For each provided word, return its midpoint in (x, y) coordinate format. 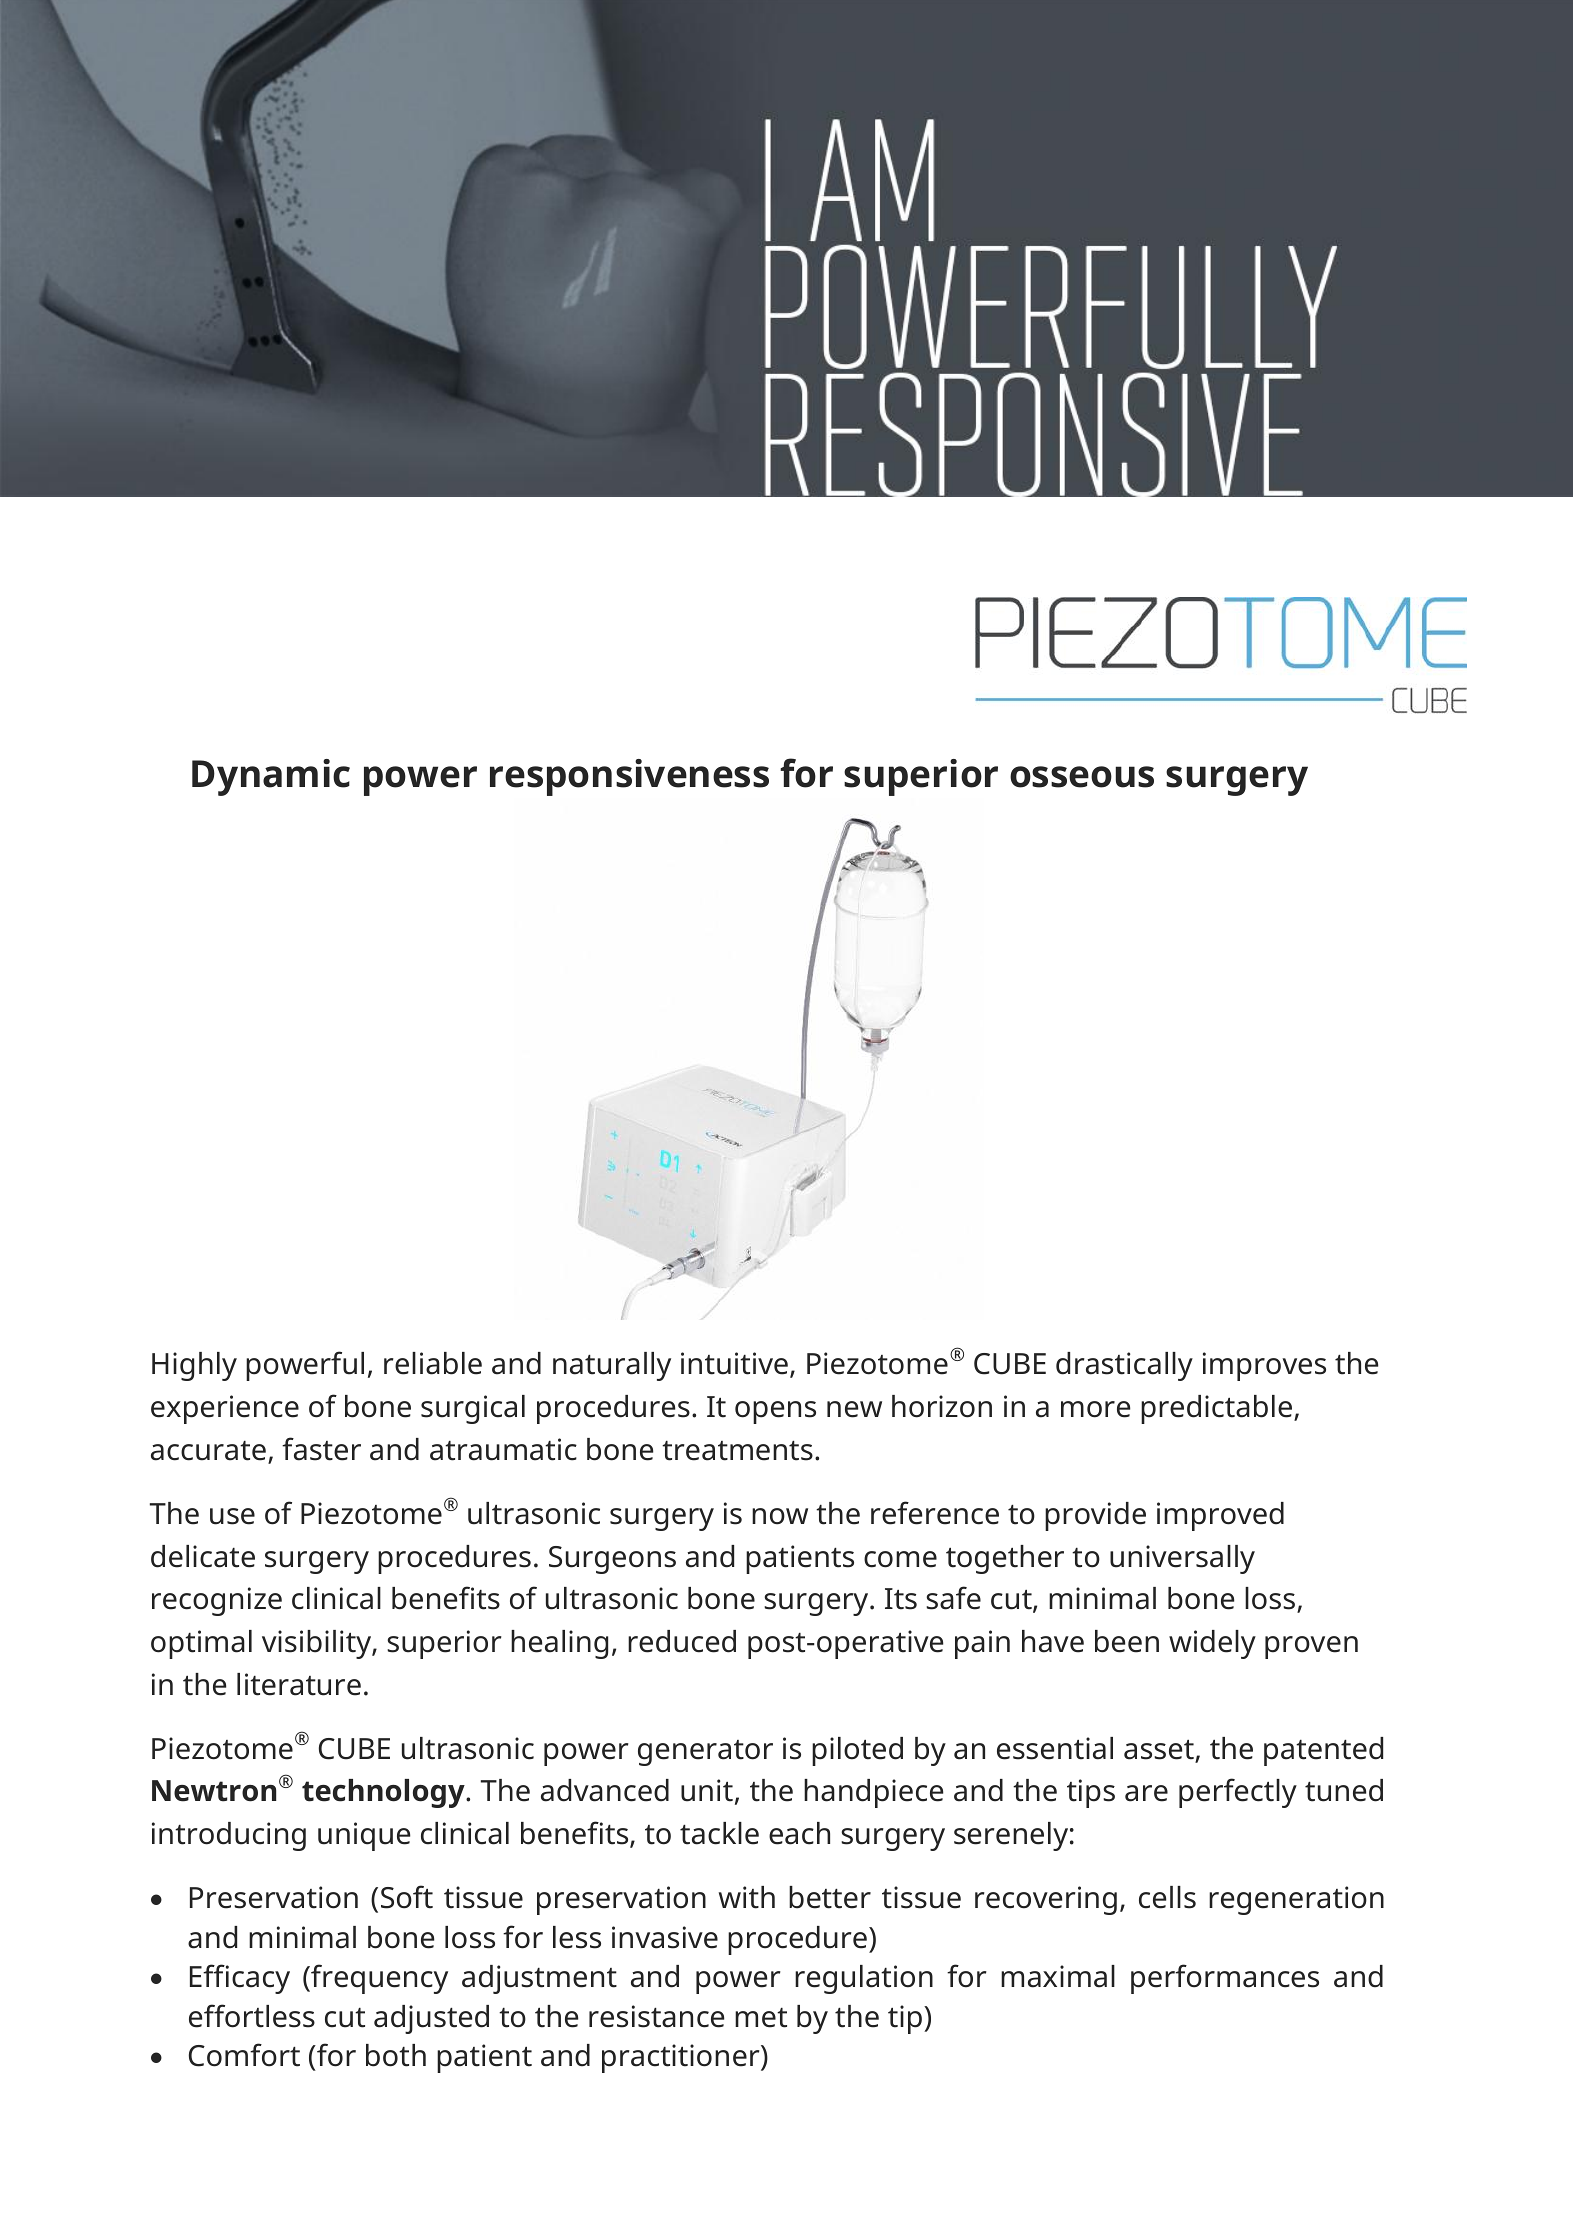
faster (321, 1449)
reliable (433, 1363)
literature (299, 1684)
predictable (1218, 1409)
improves (1264, 1366)
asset (1160, 1751)
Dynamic (271, 777)
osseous (1082, 777)
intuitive (734, 1363)
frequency (378, 1979)
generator (705, 1753)
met (761, 2018)
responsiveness (629, 777)
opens (775, 1412)
